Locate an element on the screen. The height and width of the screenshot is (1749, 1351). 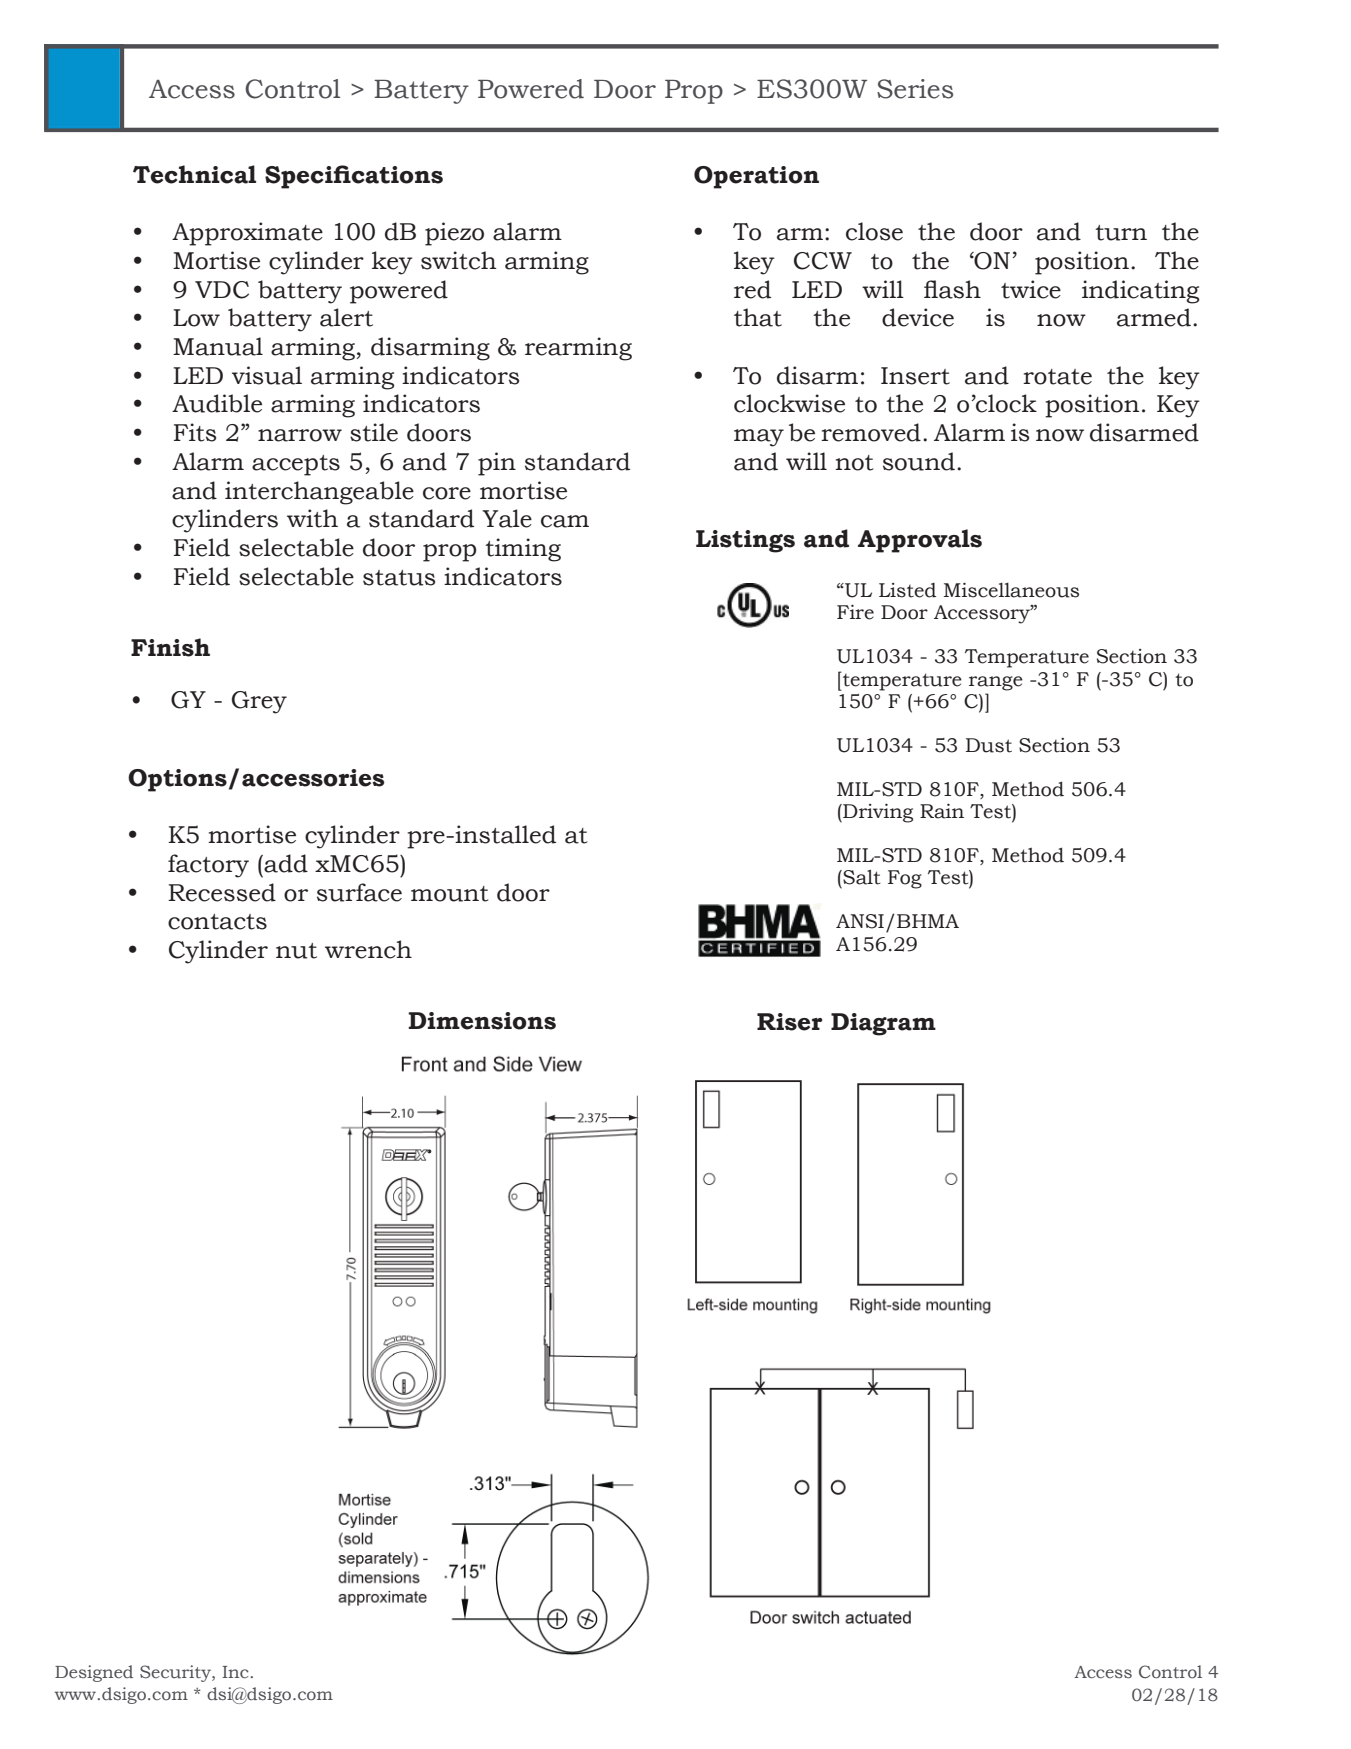
mount is located at coordinates (450, 894).
